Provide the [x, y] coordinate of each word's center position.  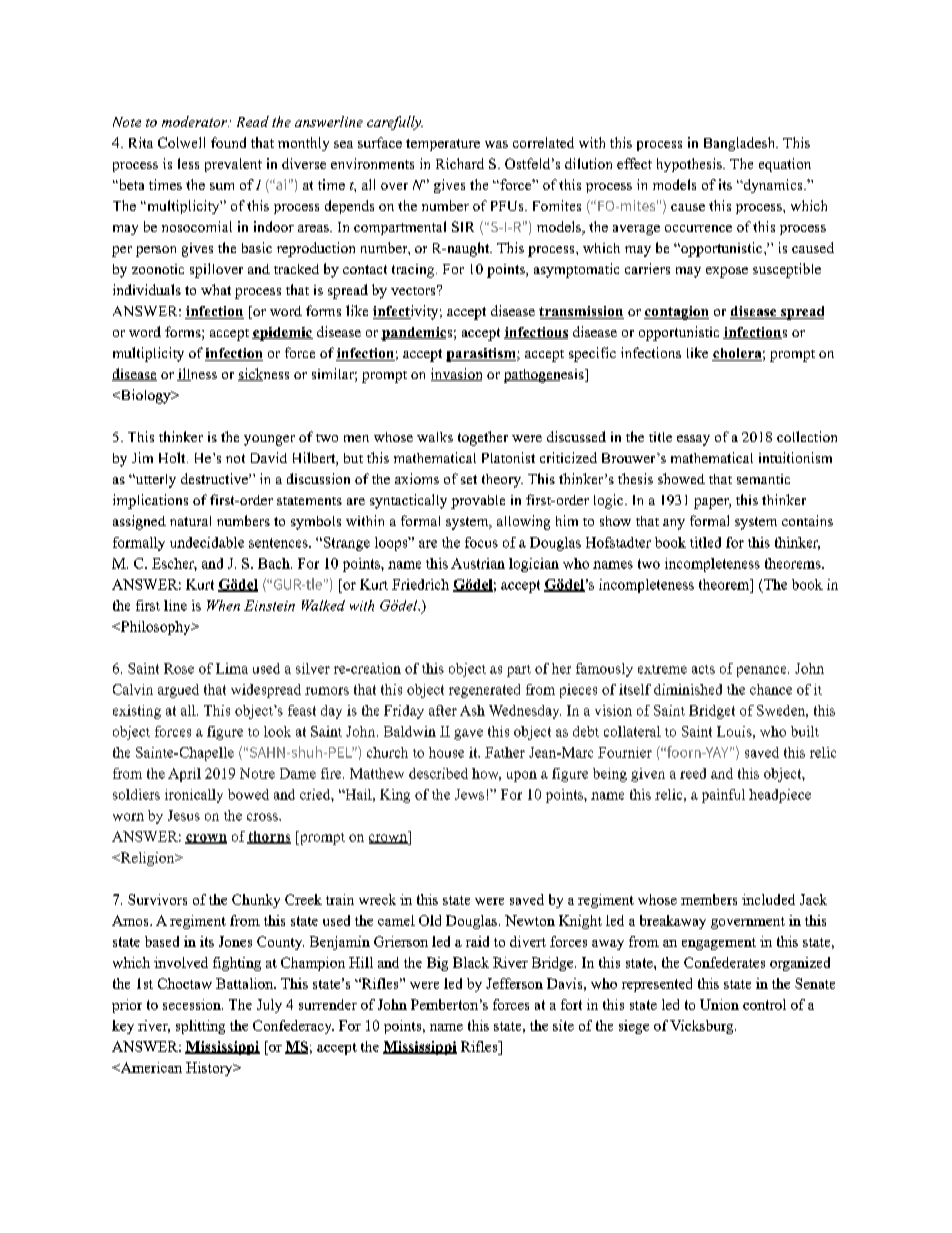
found [228, 142]
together [483, 438]
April [184, 775]
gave [468, 734]
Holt [173, 457]
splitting [200, 1027]
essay [693, 440]
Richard [460, 163]
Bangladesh [741, 144]
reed [693, 773]
